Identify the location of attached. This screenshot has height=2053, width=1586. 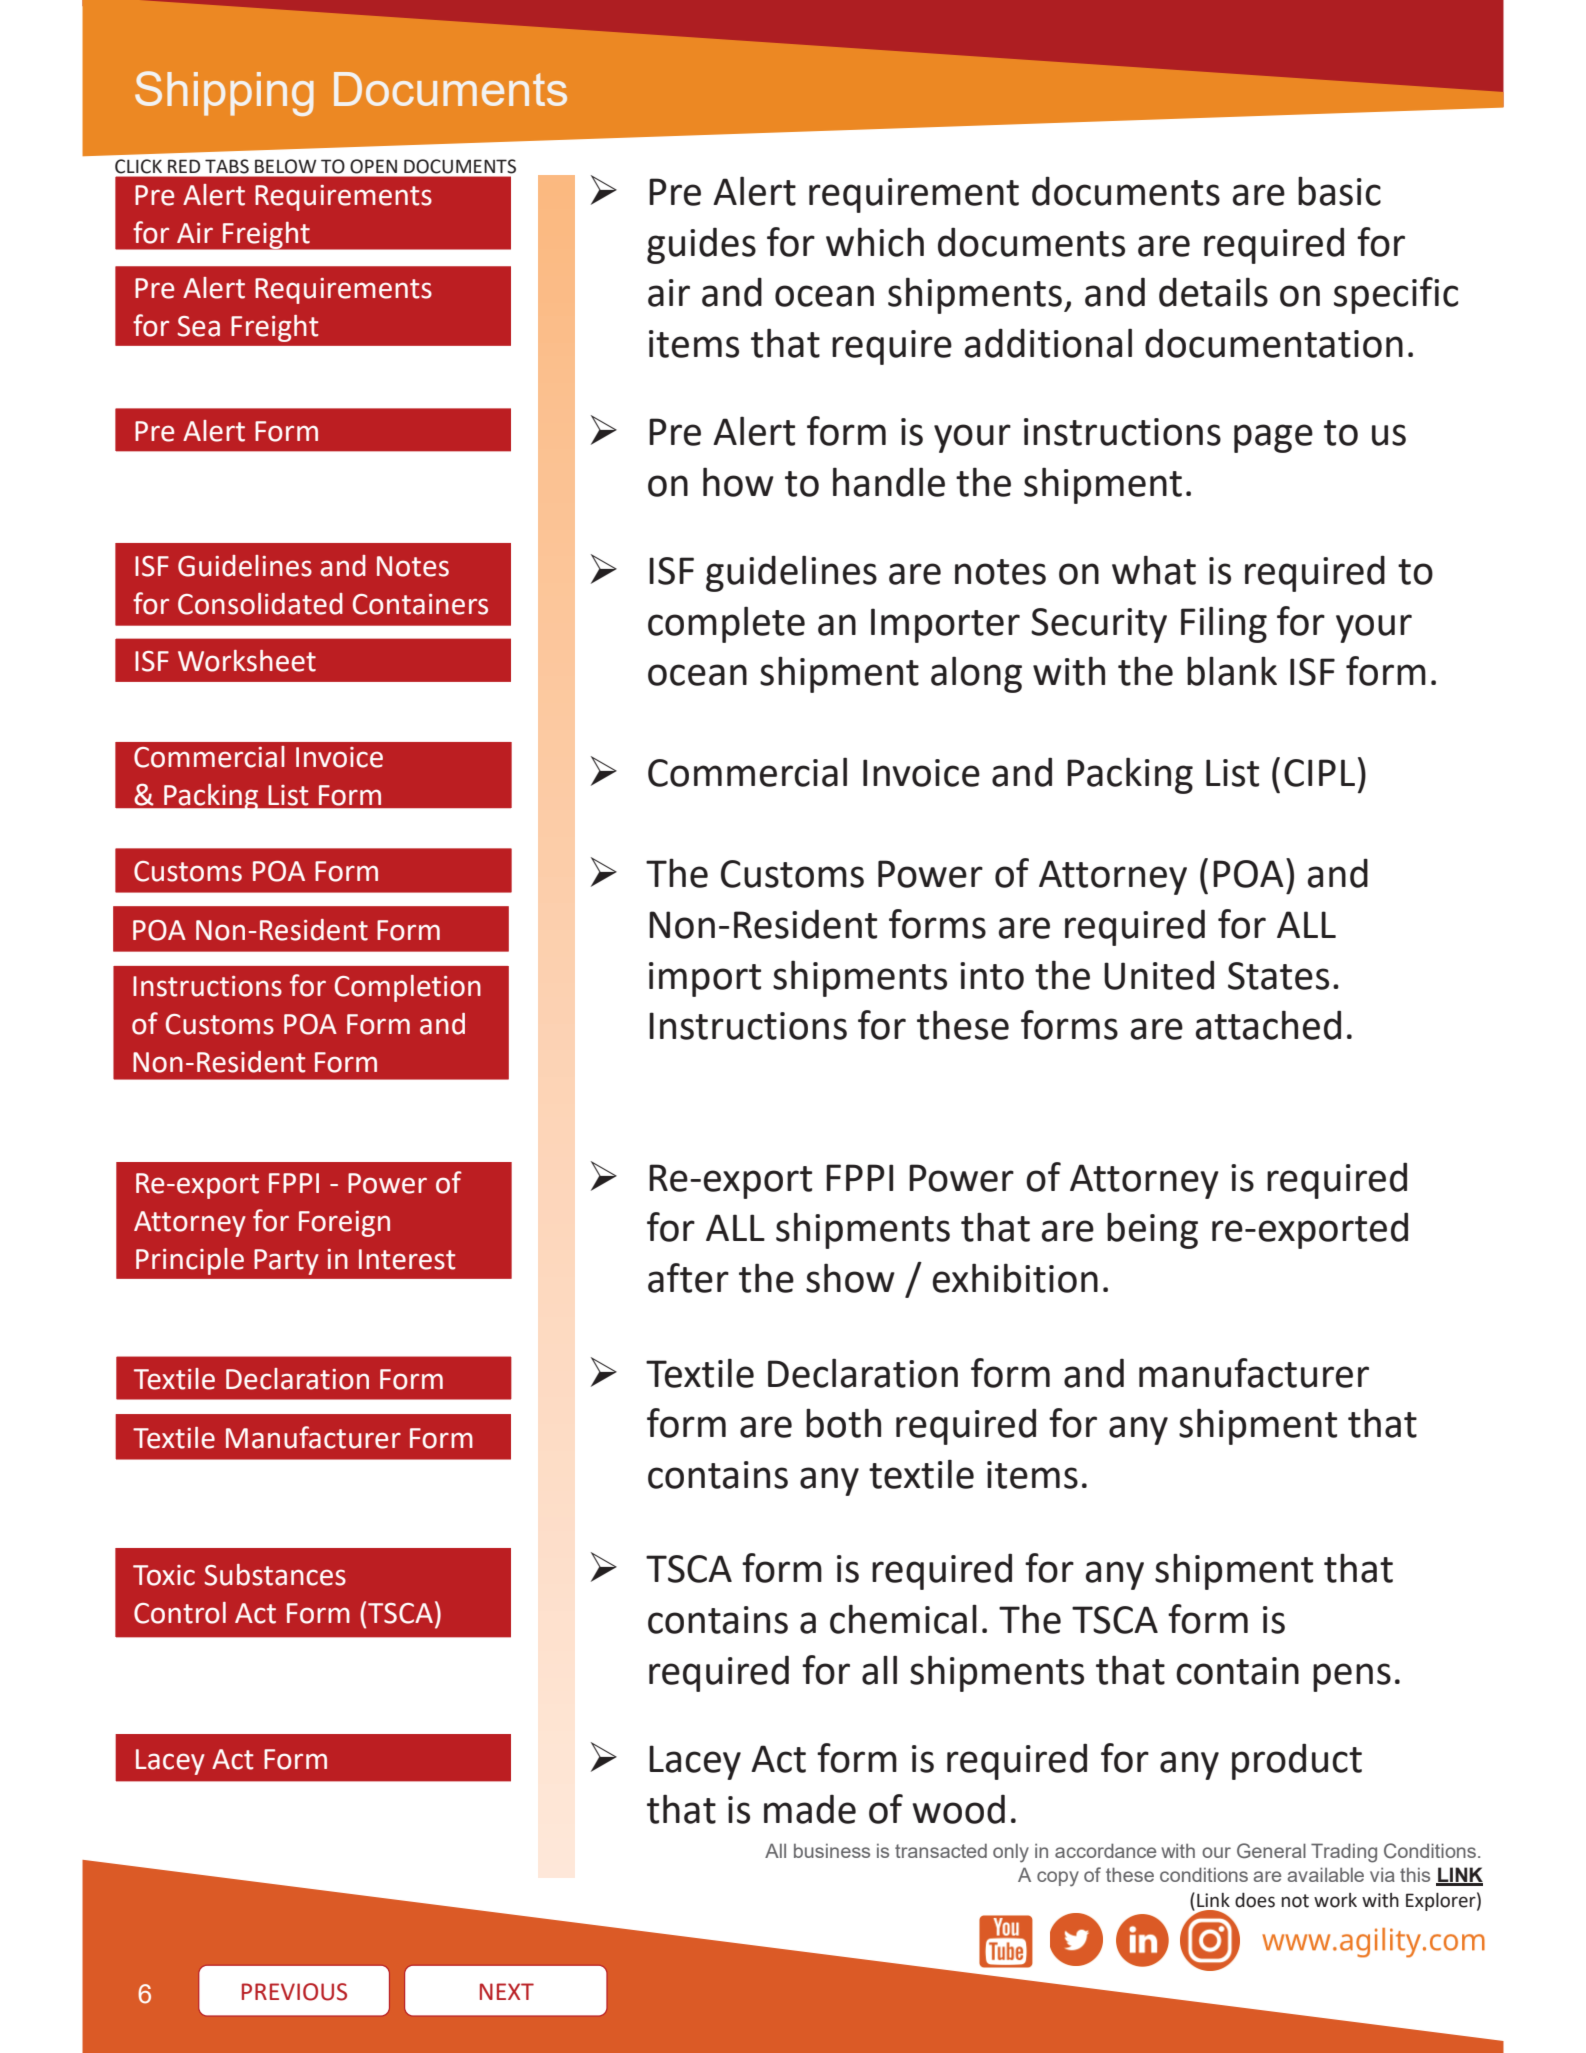
(1268, 1025).
